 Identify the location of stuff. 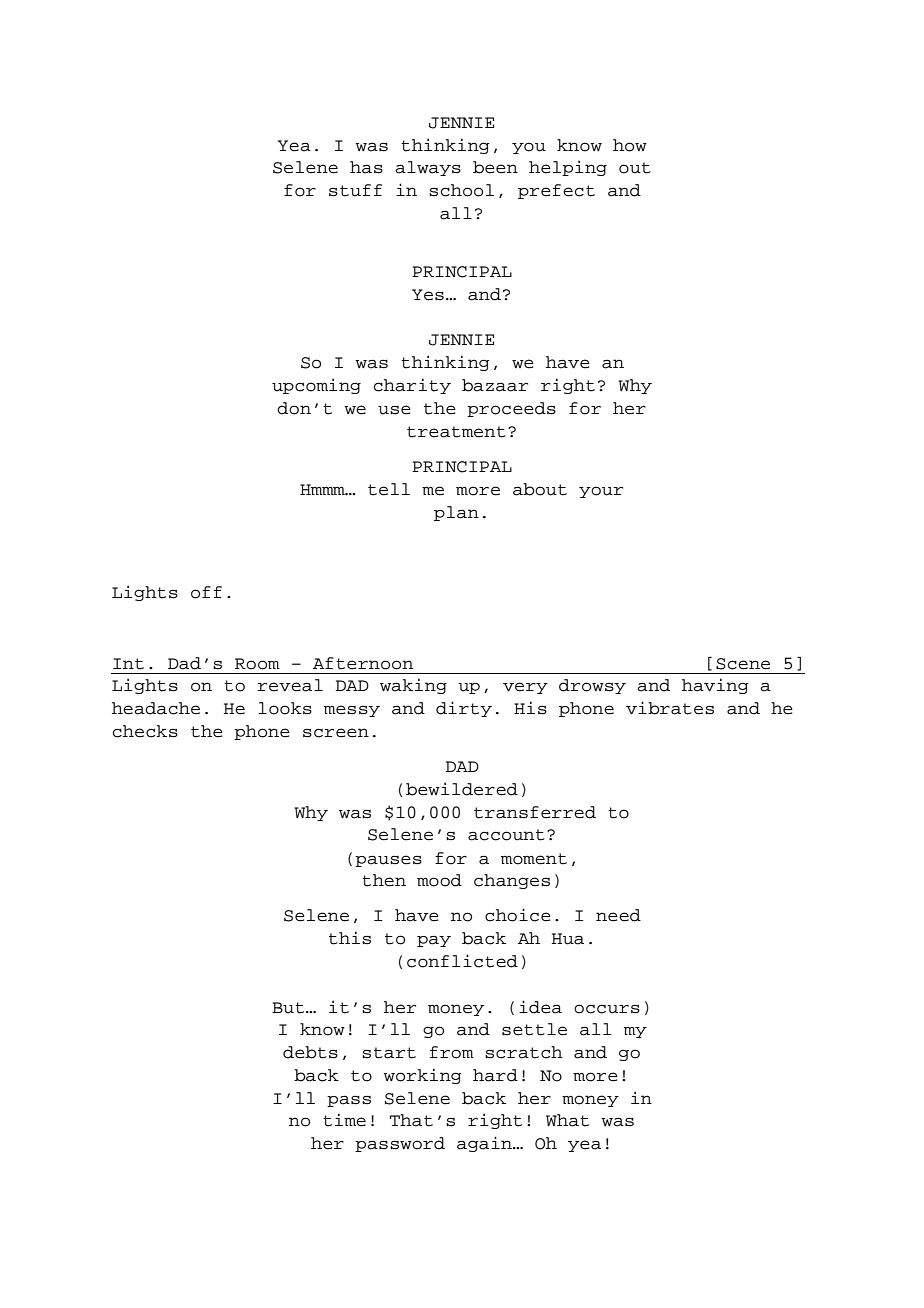
(355, 190).
